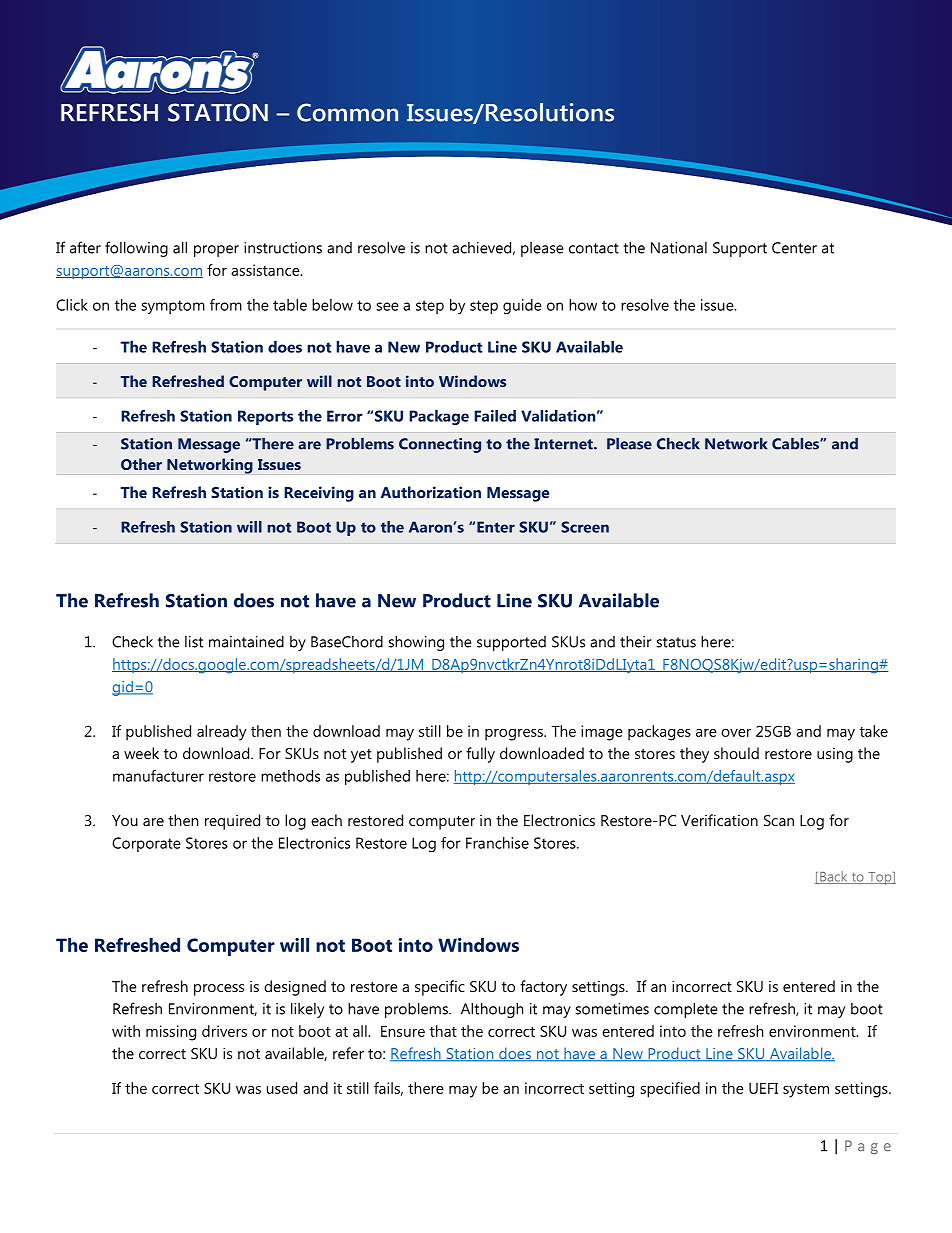 This image has height=1233, width=952. I want to click on Connecting, so click(440, 445).
